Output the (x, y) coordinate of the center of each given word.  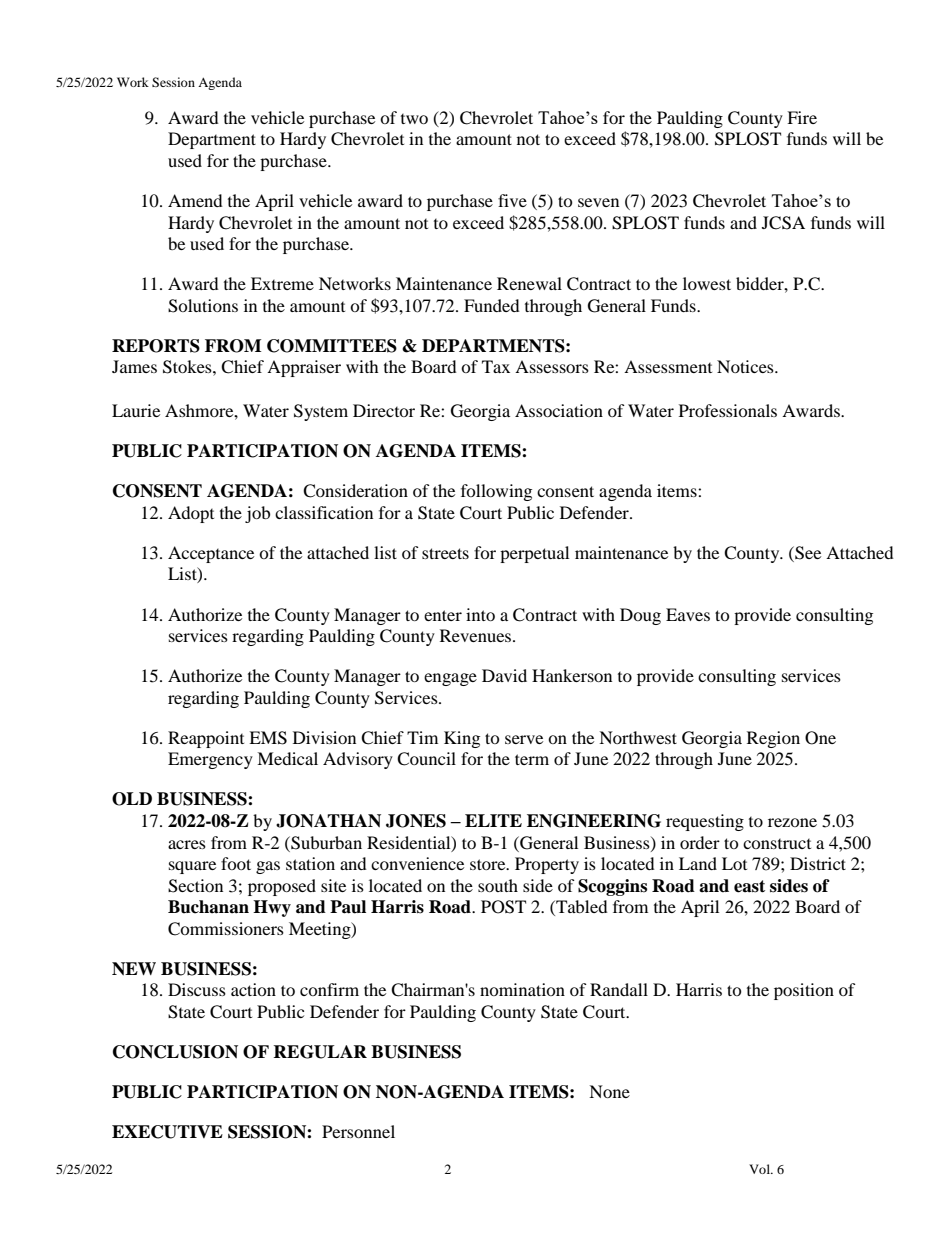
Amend (195, 200)
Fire (802, 117)
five (512, 200)
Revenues (477, 635)
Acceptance (211, 554)
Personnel (358, 1131)
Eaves (688, 614)
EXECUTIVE (167, 1132)
